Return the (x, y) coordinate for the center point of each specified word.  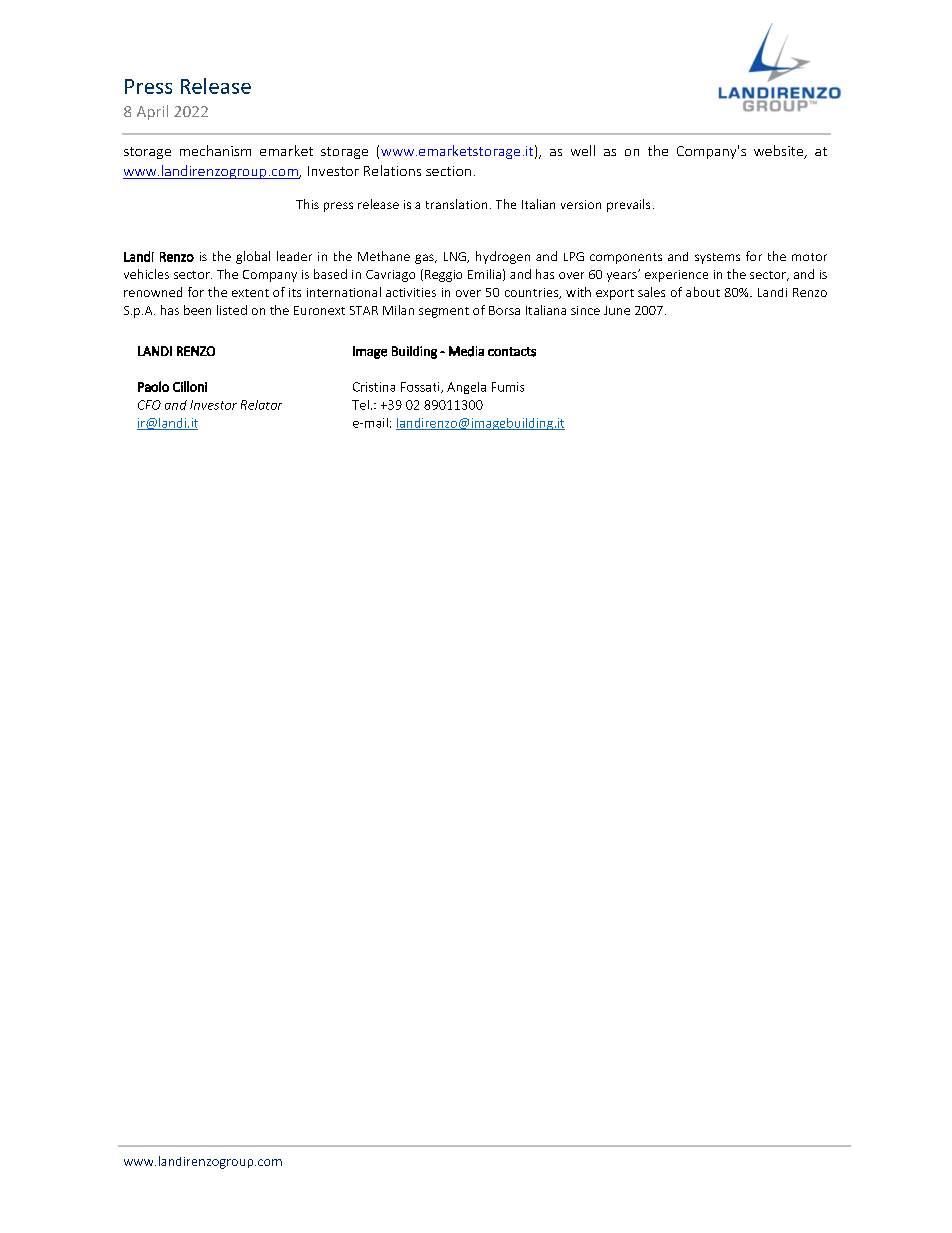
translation (456, 204)
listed (232, 310)
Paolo (153, 386)
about (703, 292)
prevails (628, 205)
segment (444, 312)
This (307, 204)
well (583, 150)
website (780, 152)
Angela (466, 388)
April (152, 112)
